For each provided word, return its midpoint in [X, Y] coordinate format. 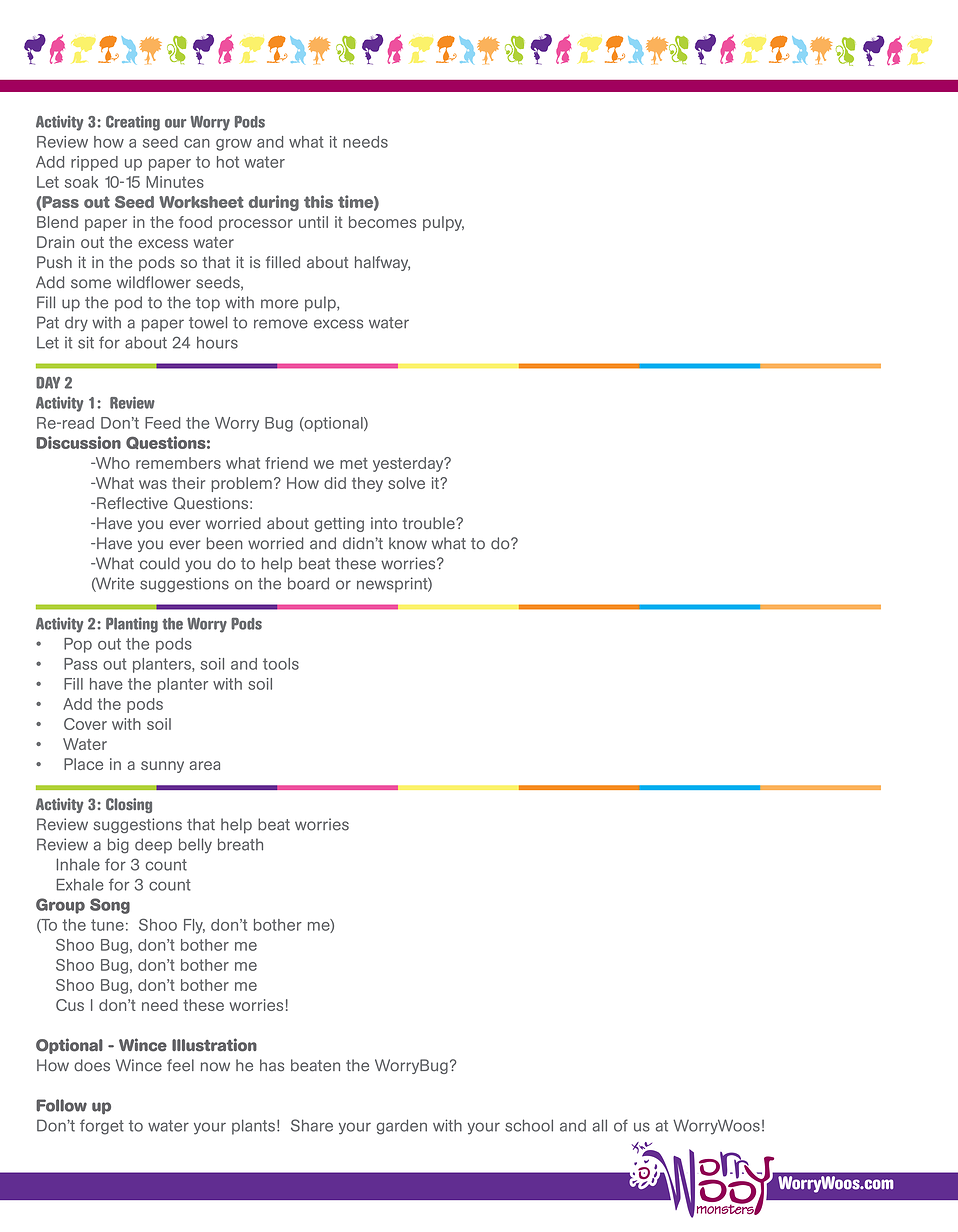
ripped [94, 163]
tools [281, 664]
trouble [430, 523]
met [354, 463]
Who [111, 463]
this [318, 201]
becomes [382, 222]
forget [102, 1127]
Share [312, 1125]
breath [240, 844]
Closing [129, 805]
